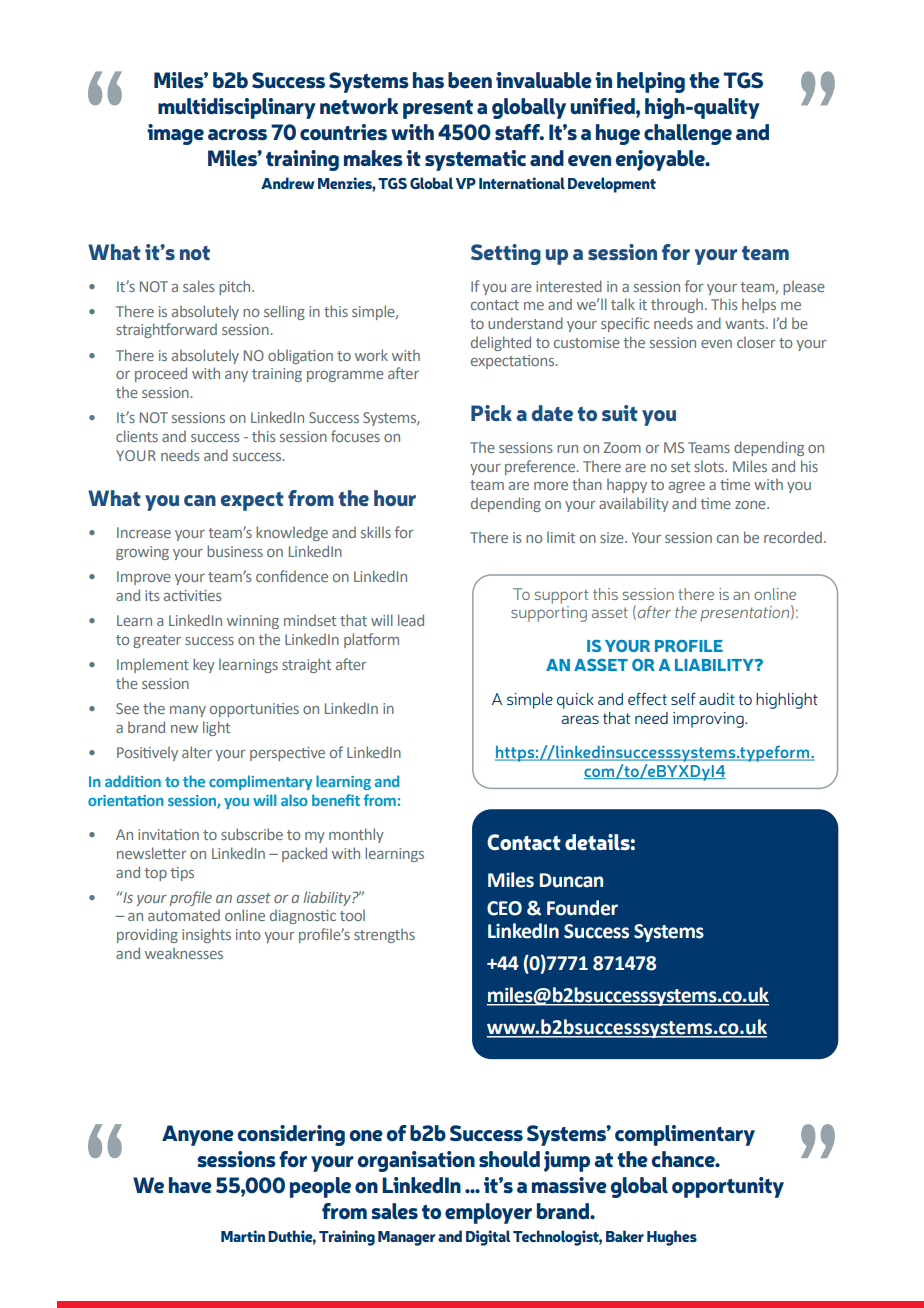 This image has width=924, height=1308. I want to click on been, so click(470, 80).
